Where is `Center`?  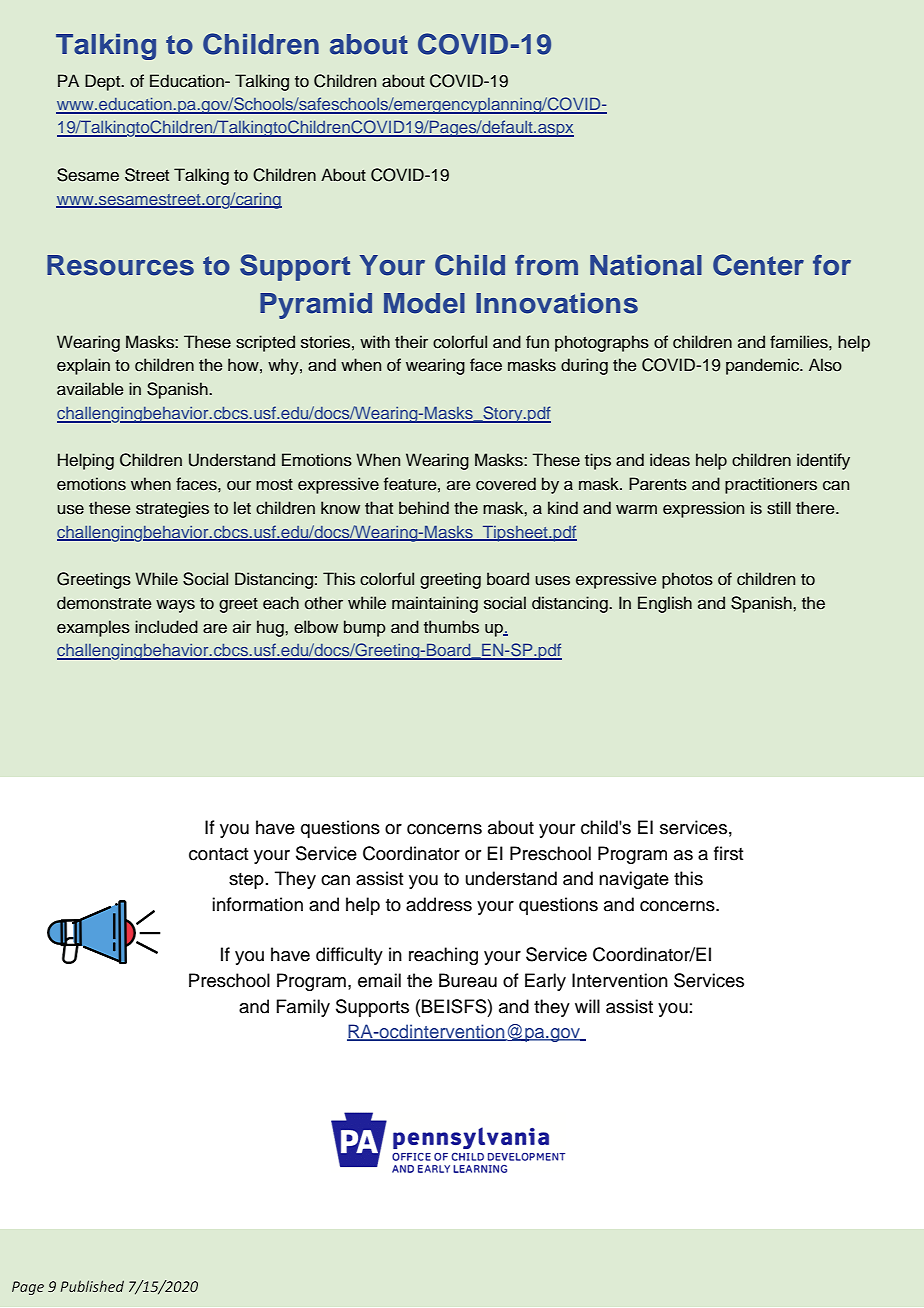 Center is located at coordinates (758, 265).
